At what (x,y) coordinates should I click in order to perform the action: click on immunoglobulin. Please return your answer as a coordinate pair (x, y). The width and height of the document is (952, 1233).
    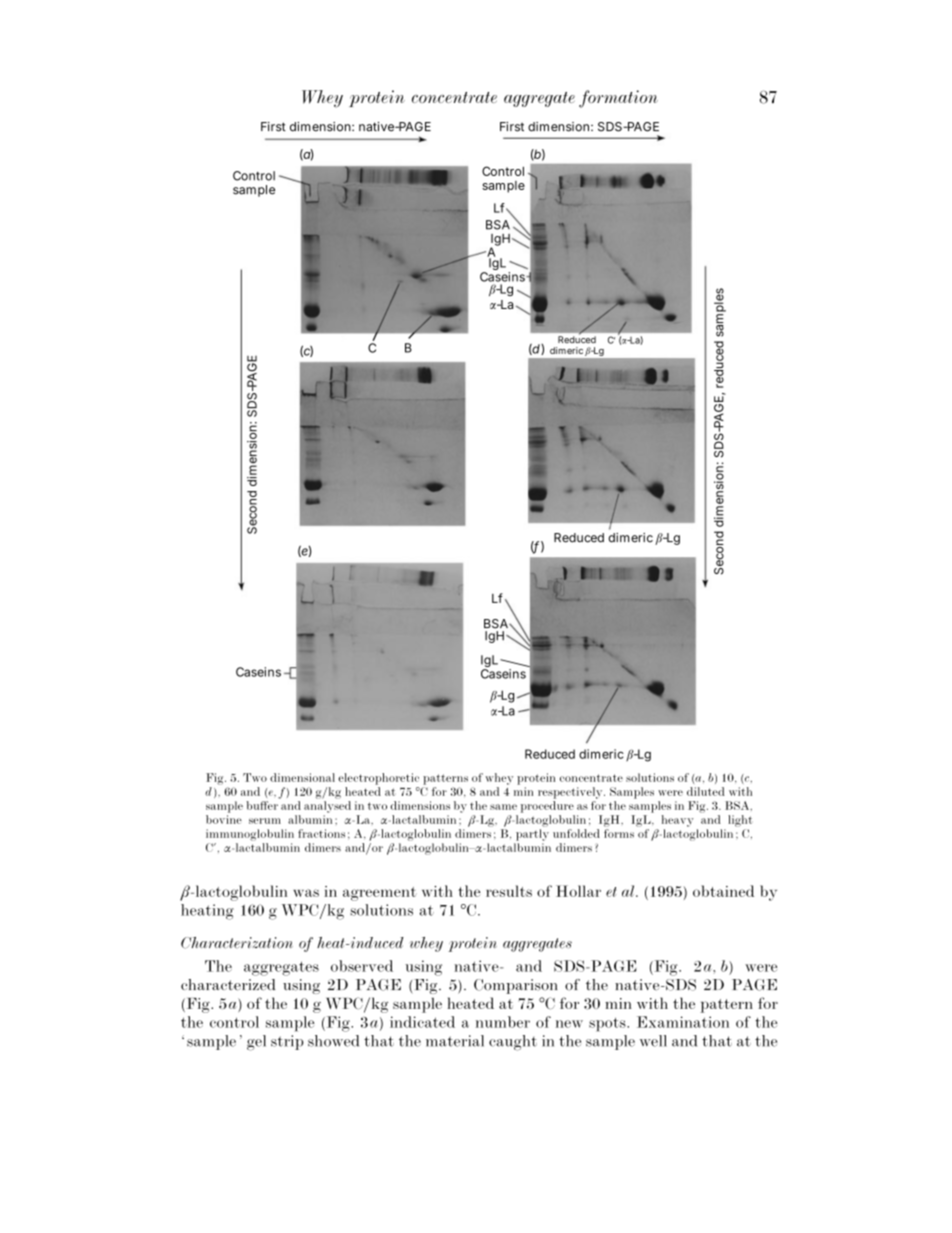
    Looking at the image, I should click on (250, 835).
